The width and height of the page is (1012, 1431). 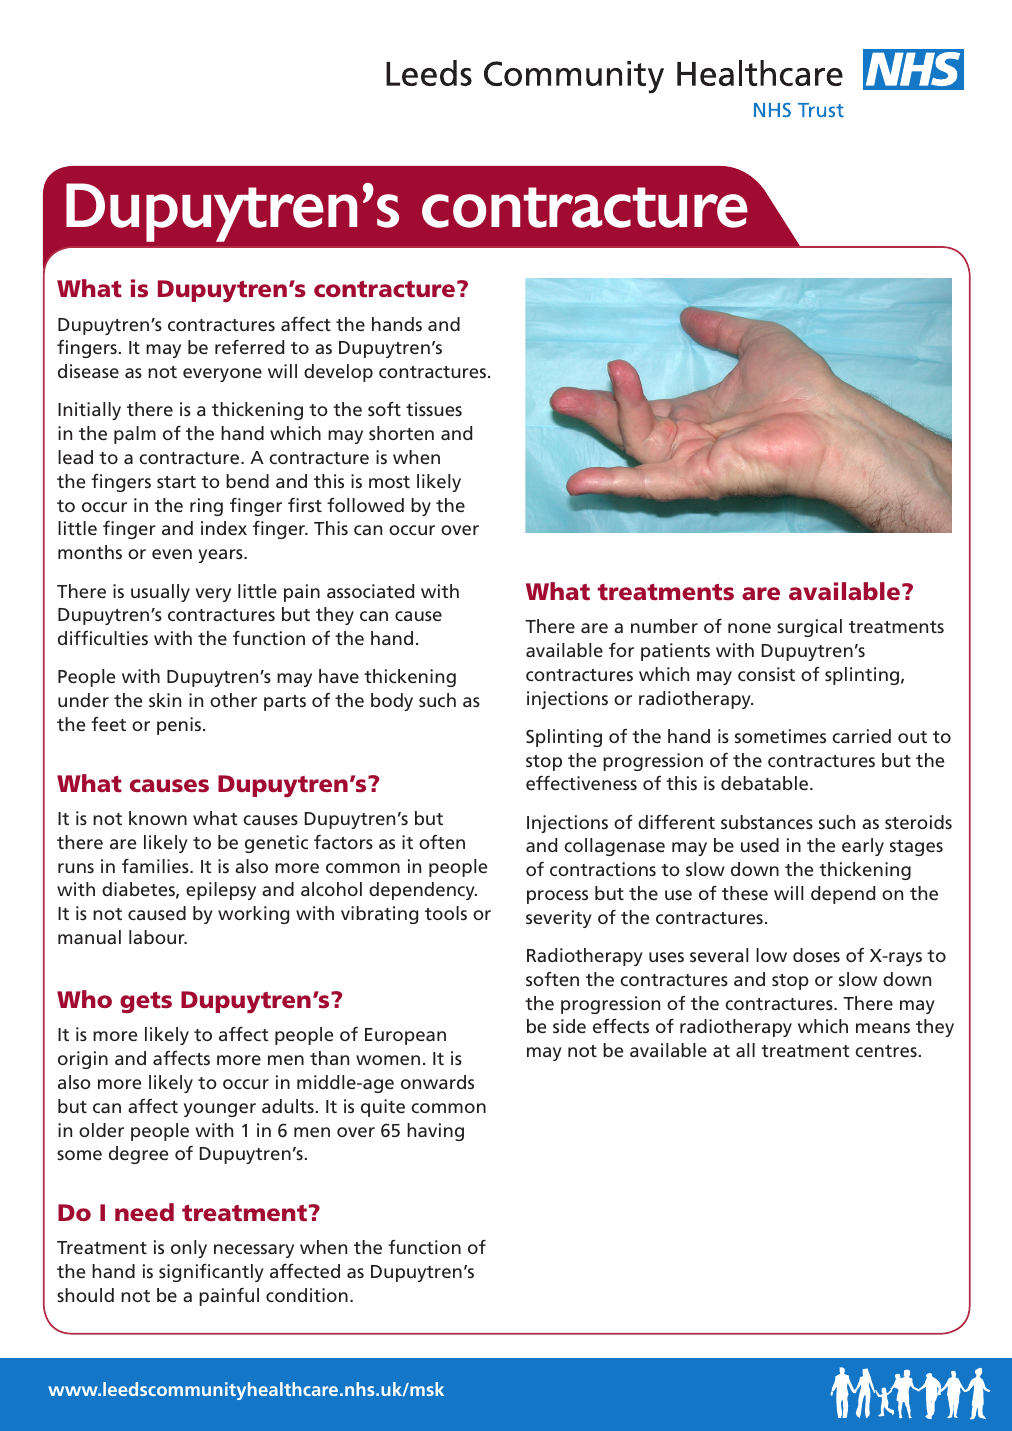 What do you see at coordinates (158, 937) in the page?
I see `labour` at bounding box center [158, 937].
